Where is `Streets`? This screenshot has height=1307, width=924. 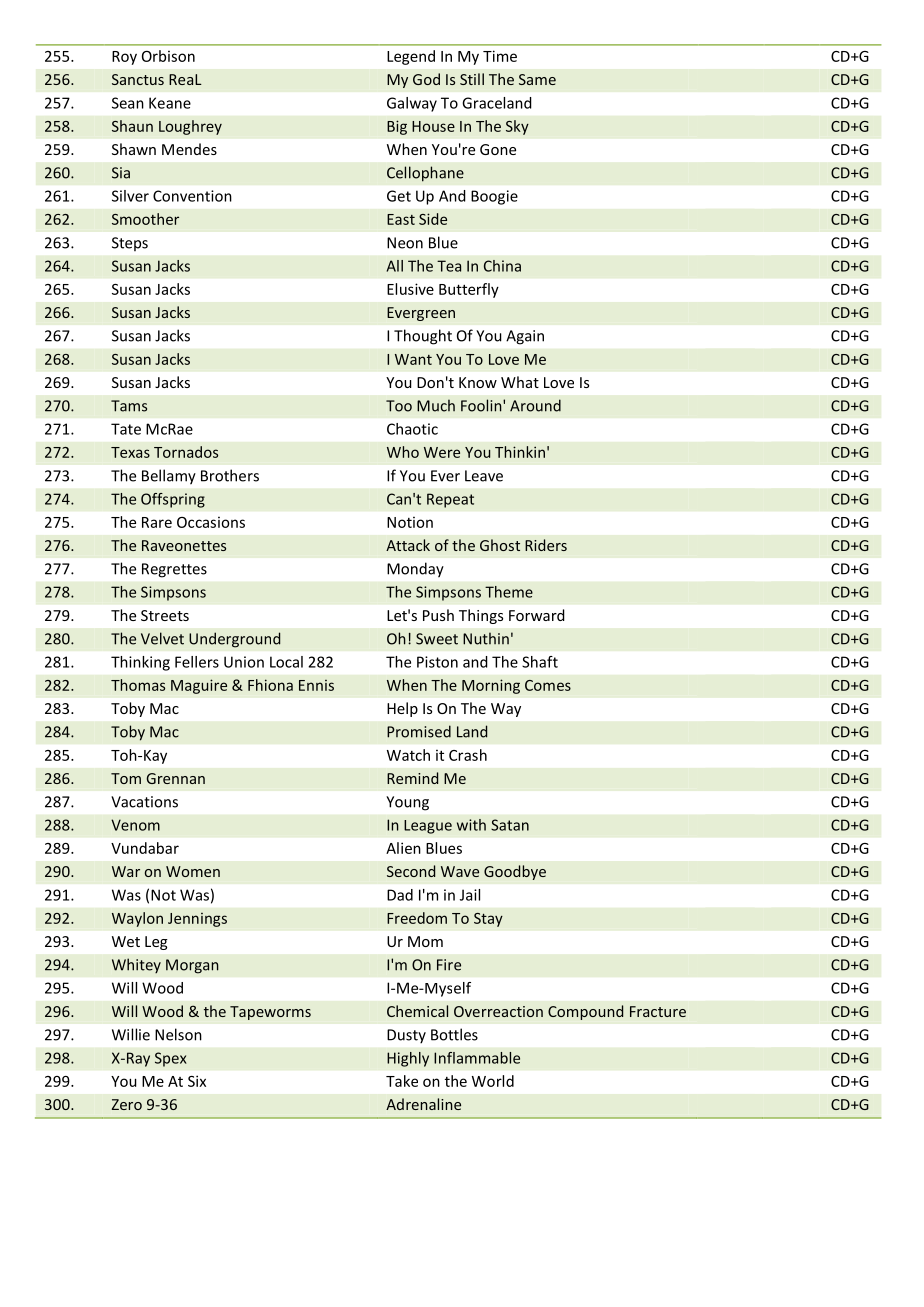
Streets is located at coordinates (165, 615).
